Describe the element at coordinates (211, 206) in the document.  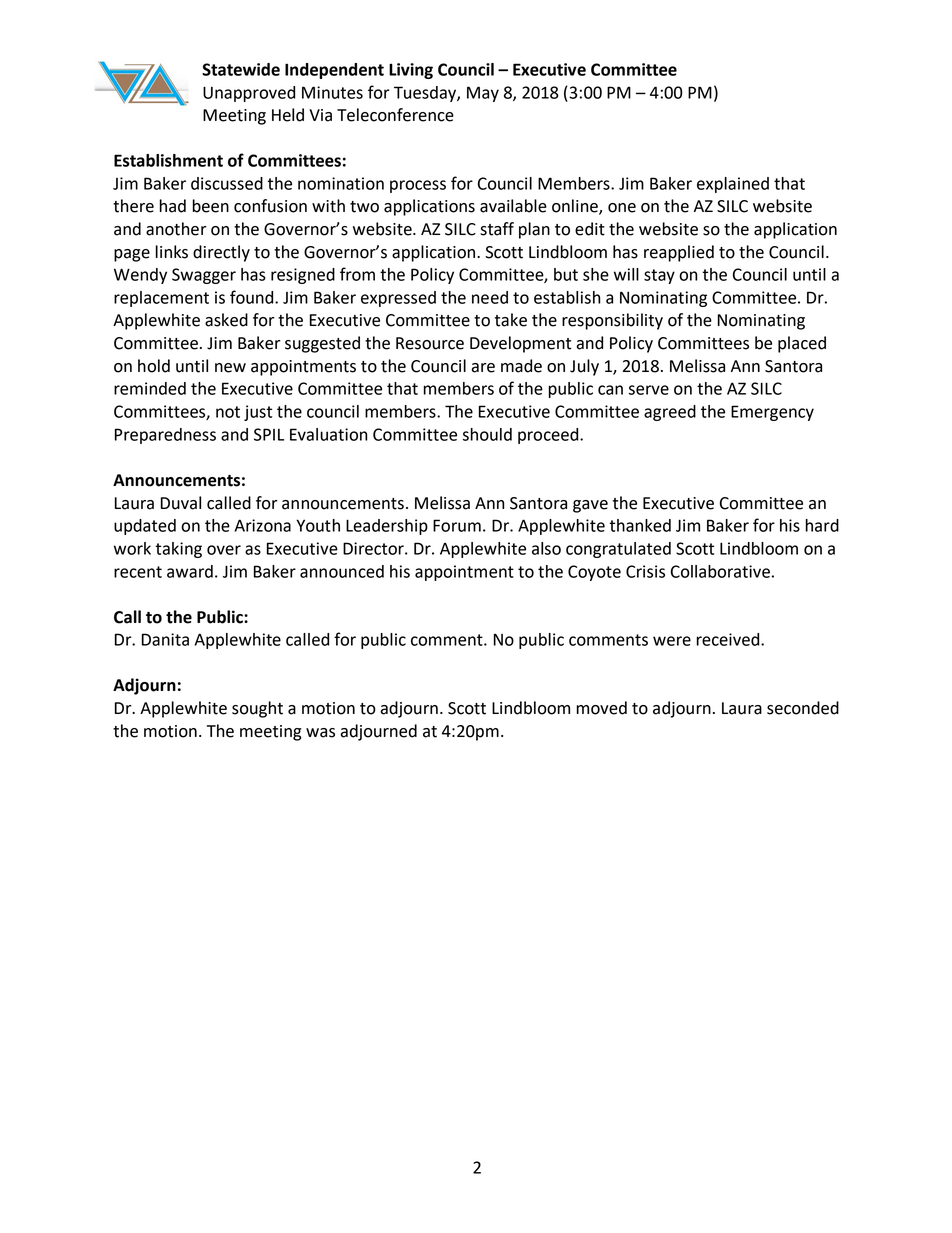
I see `been` at that location.
